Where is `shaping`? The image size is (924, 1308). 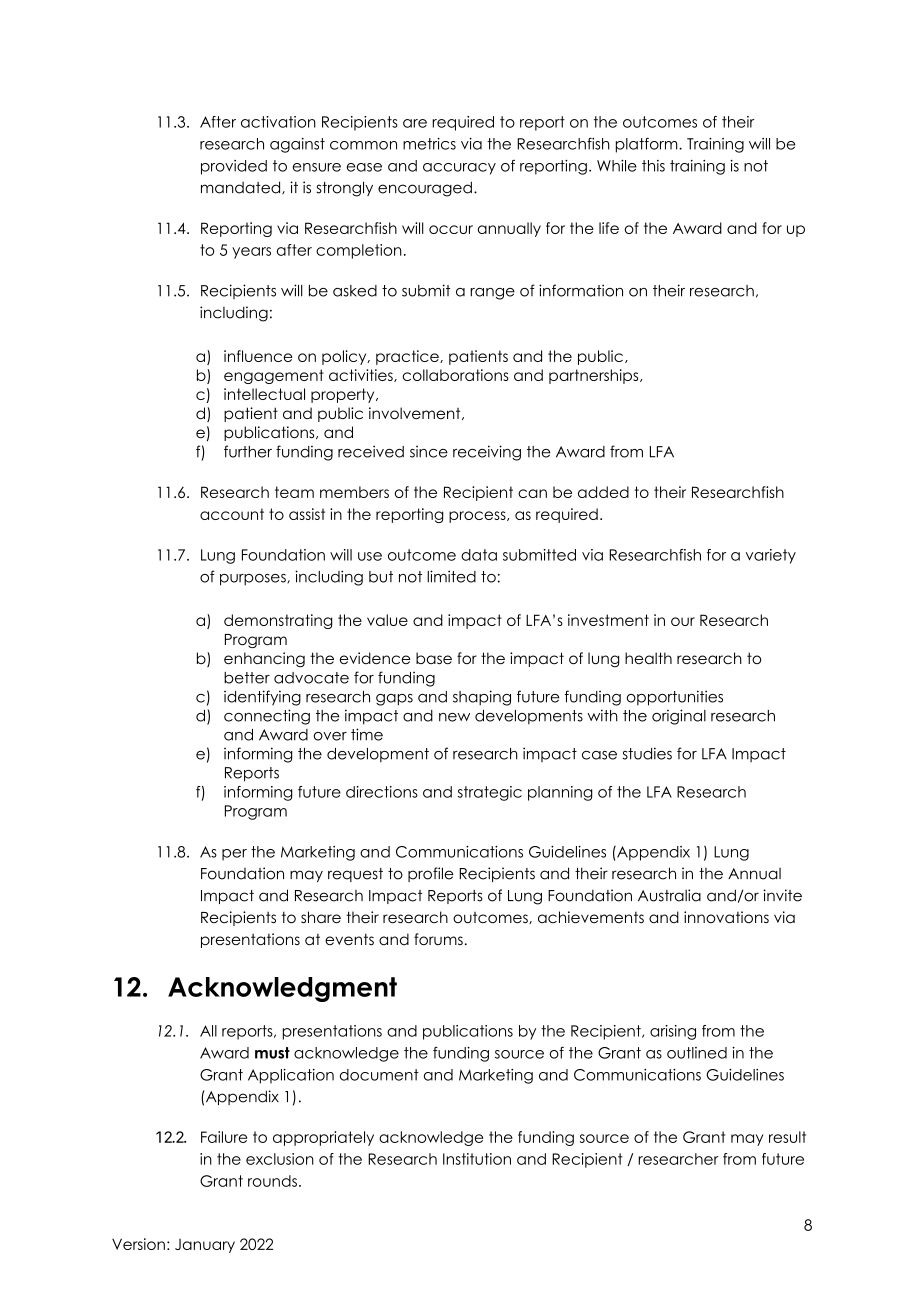 shaping is located at coordinates (482, 698).
